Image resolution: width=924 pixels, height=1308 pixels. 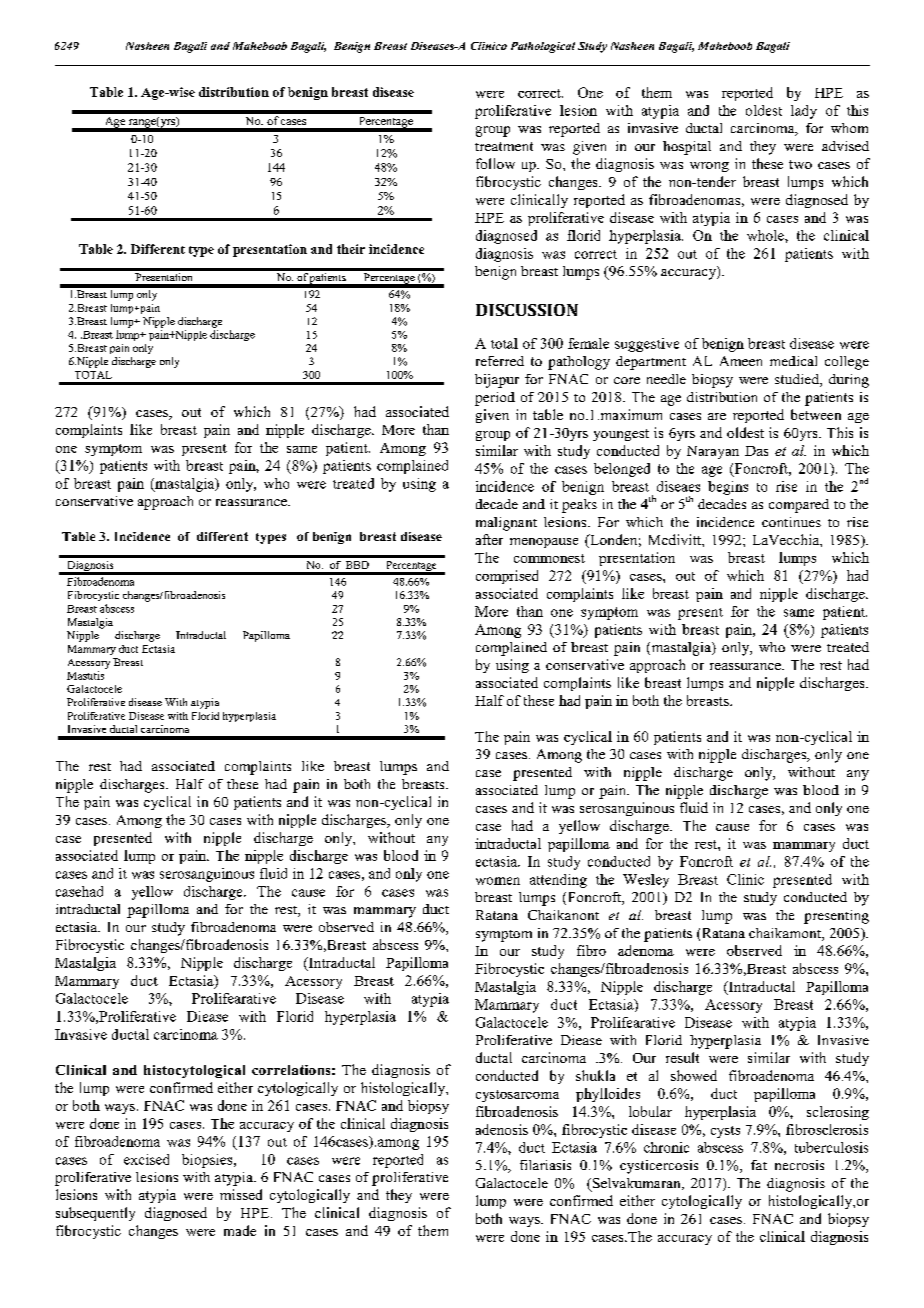 What do you see at coordinates (741, 361) in the screenshot?
I see `Ameen` at bounding box center [741, 361].
